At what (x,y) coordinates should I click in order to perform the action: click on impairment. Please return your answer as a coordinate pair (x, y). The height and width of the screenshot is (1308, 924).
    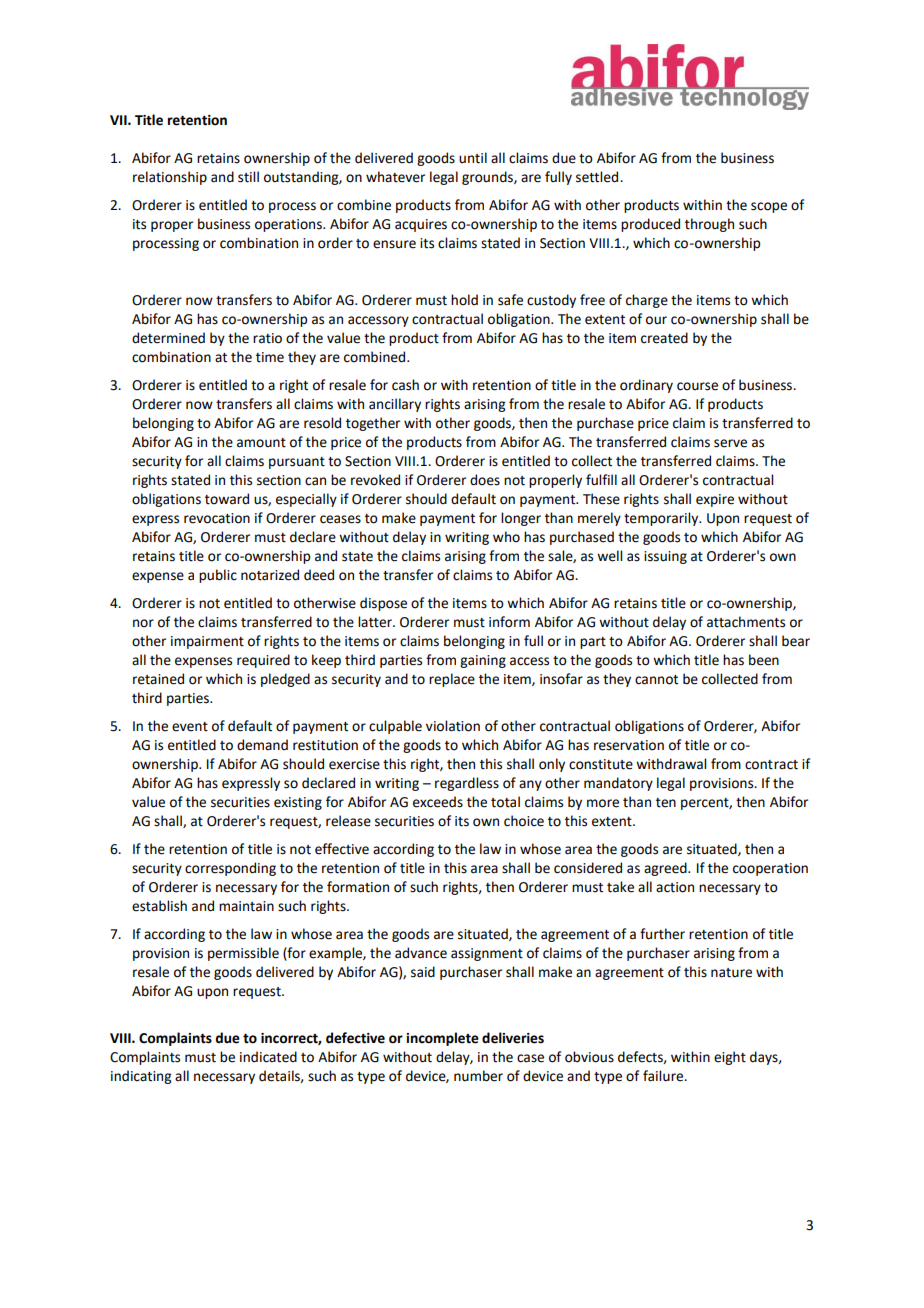
    Looking at the image, I should click on (207, 642).
